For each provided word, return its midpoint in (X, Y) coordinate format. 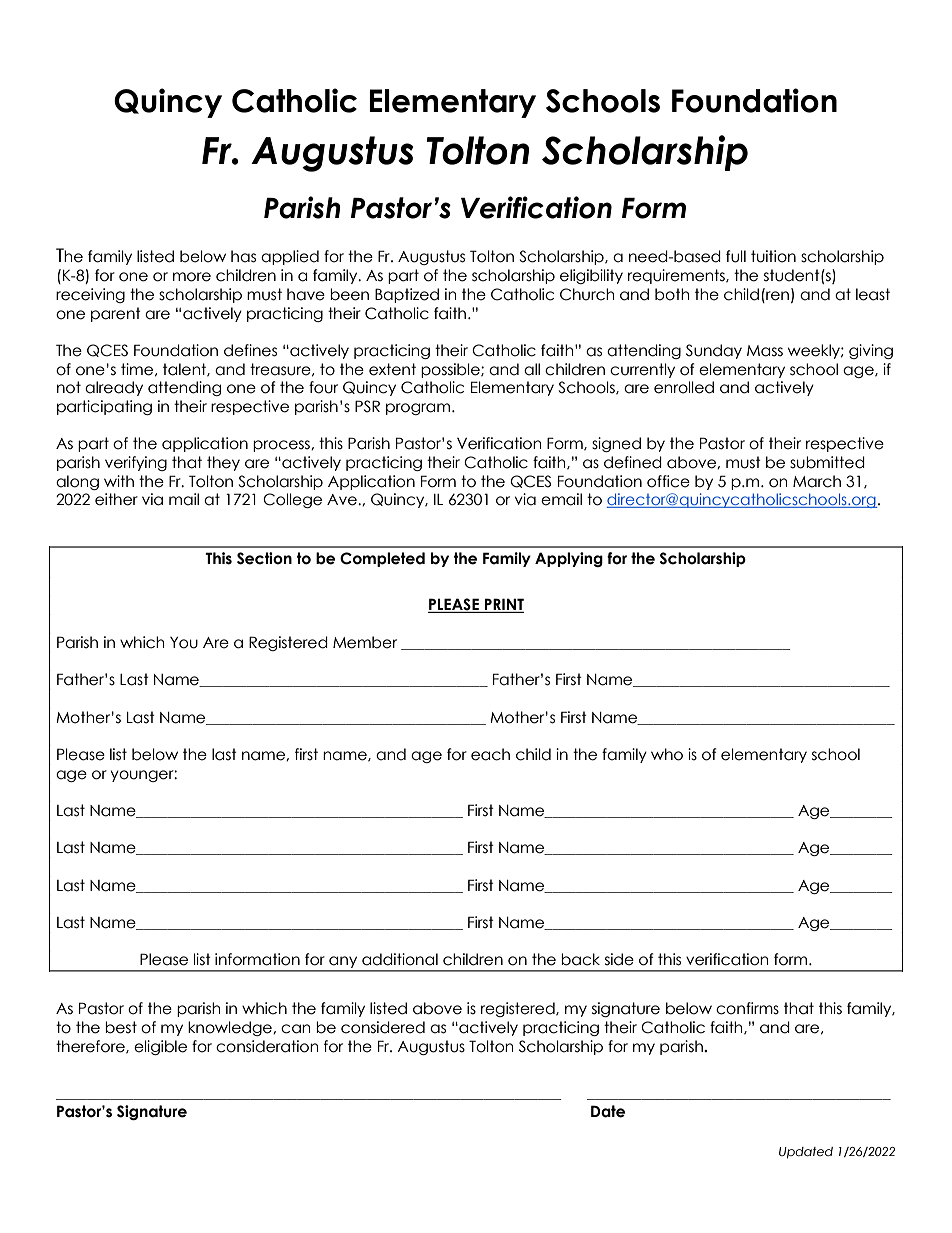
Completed (382, 559)
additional (400, 959)
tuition (773, 256)
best (121, 1027)
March (817, 481)
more (192, 277)
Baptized (407, 295)
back (580, 959)
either (116, 499)
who (667, 754)
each (490, 754)
